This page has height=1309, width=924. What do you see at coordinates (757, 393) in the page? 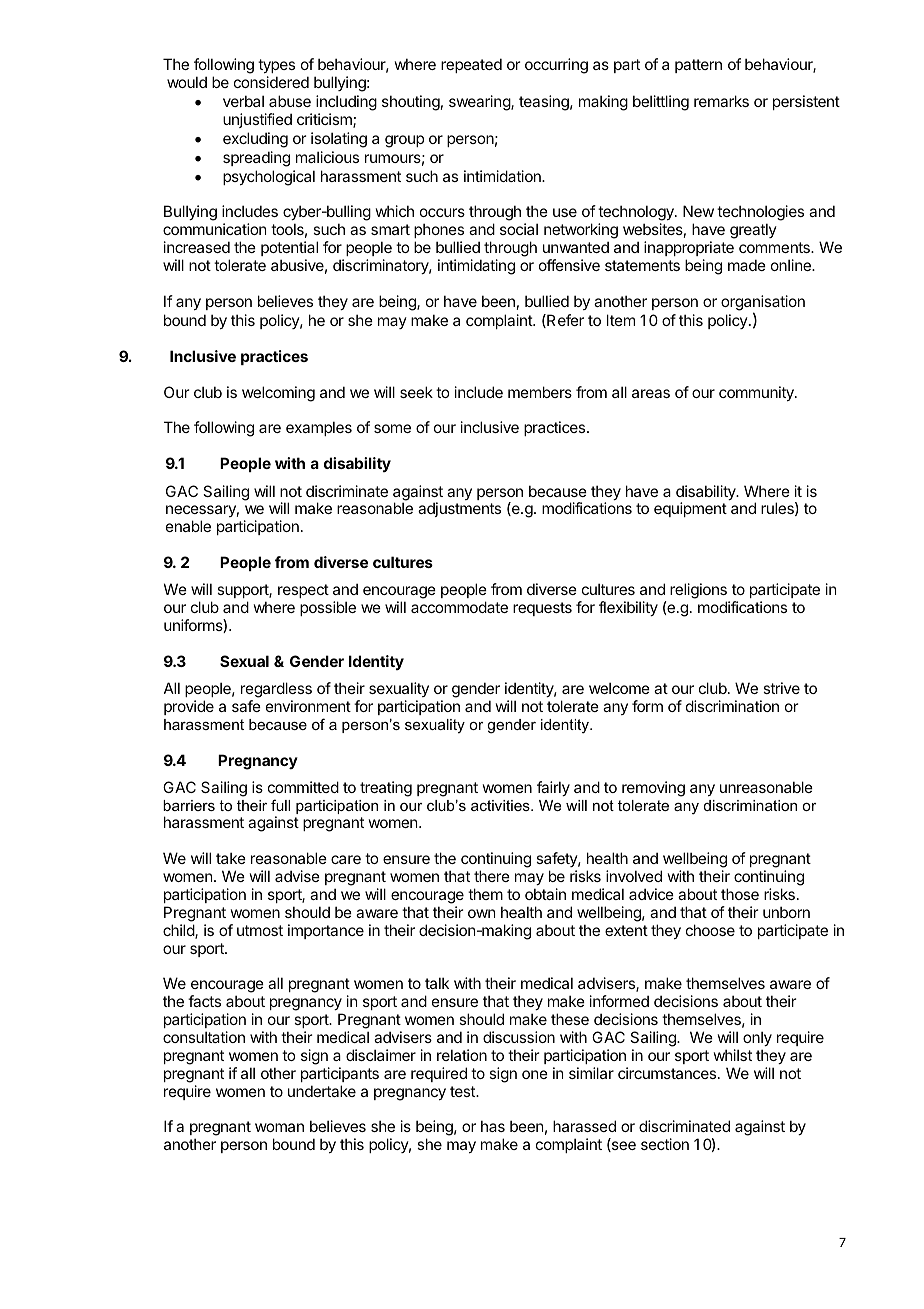
I see `community` at bounding box center [757, 393].
